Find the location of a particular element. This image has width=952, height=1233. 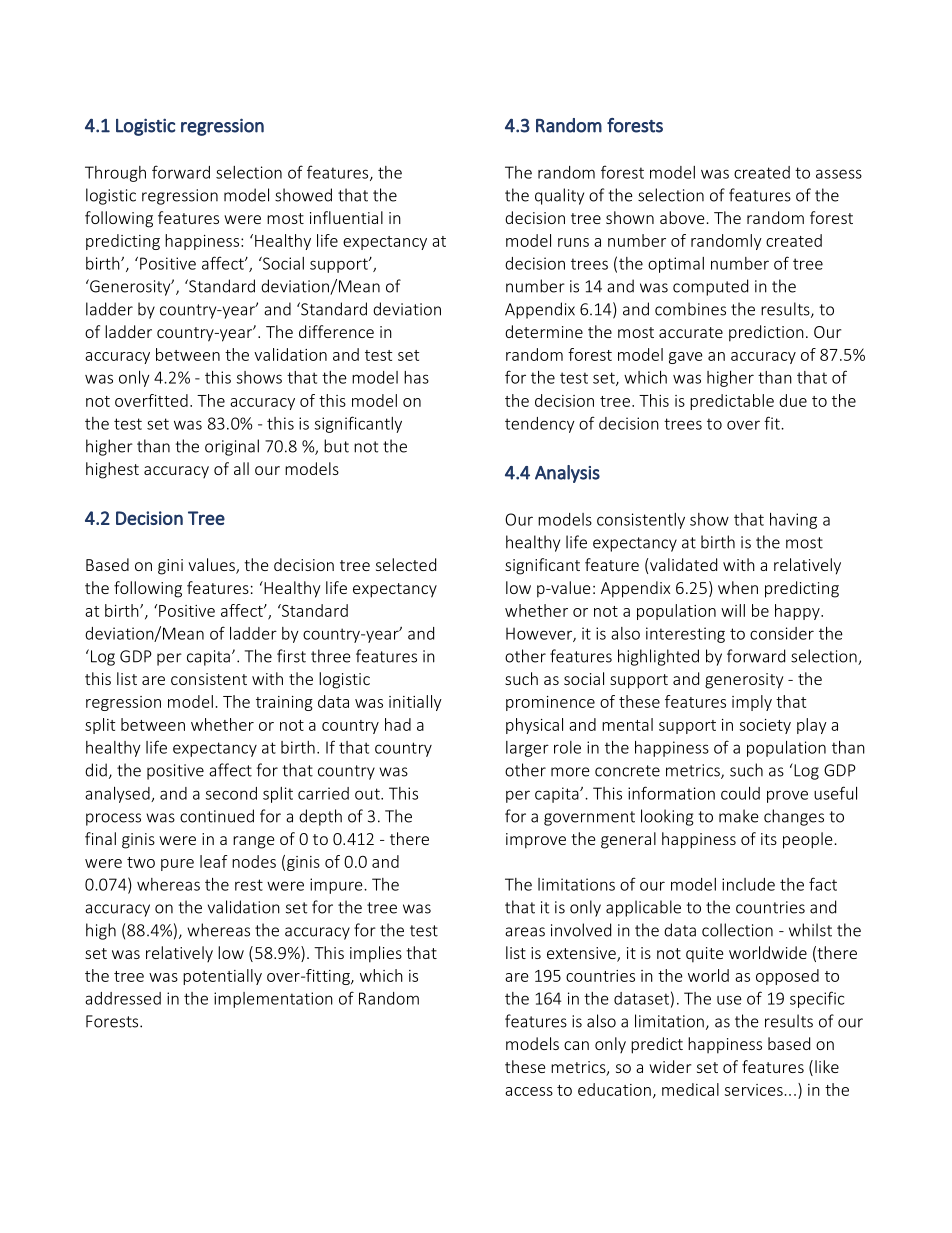

original is located at coordinates (232, 447).
